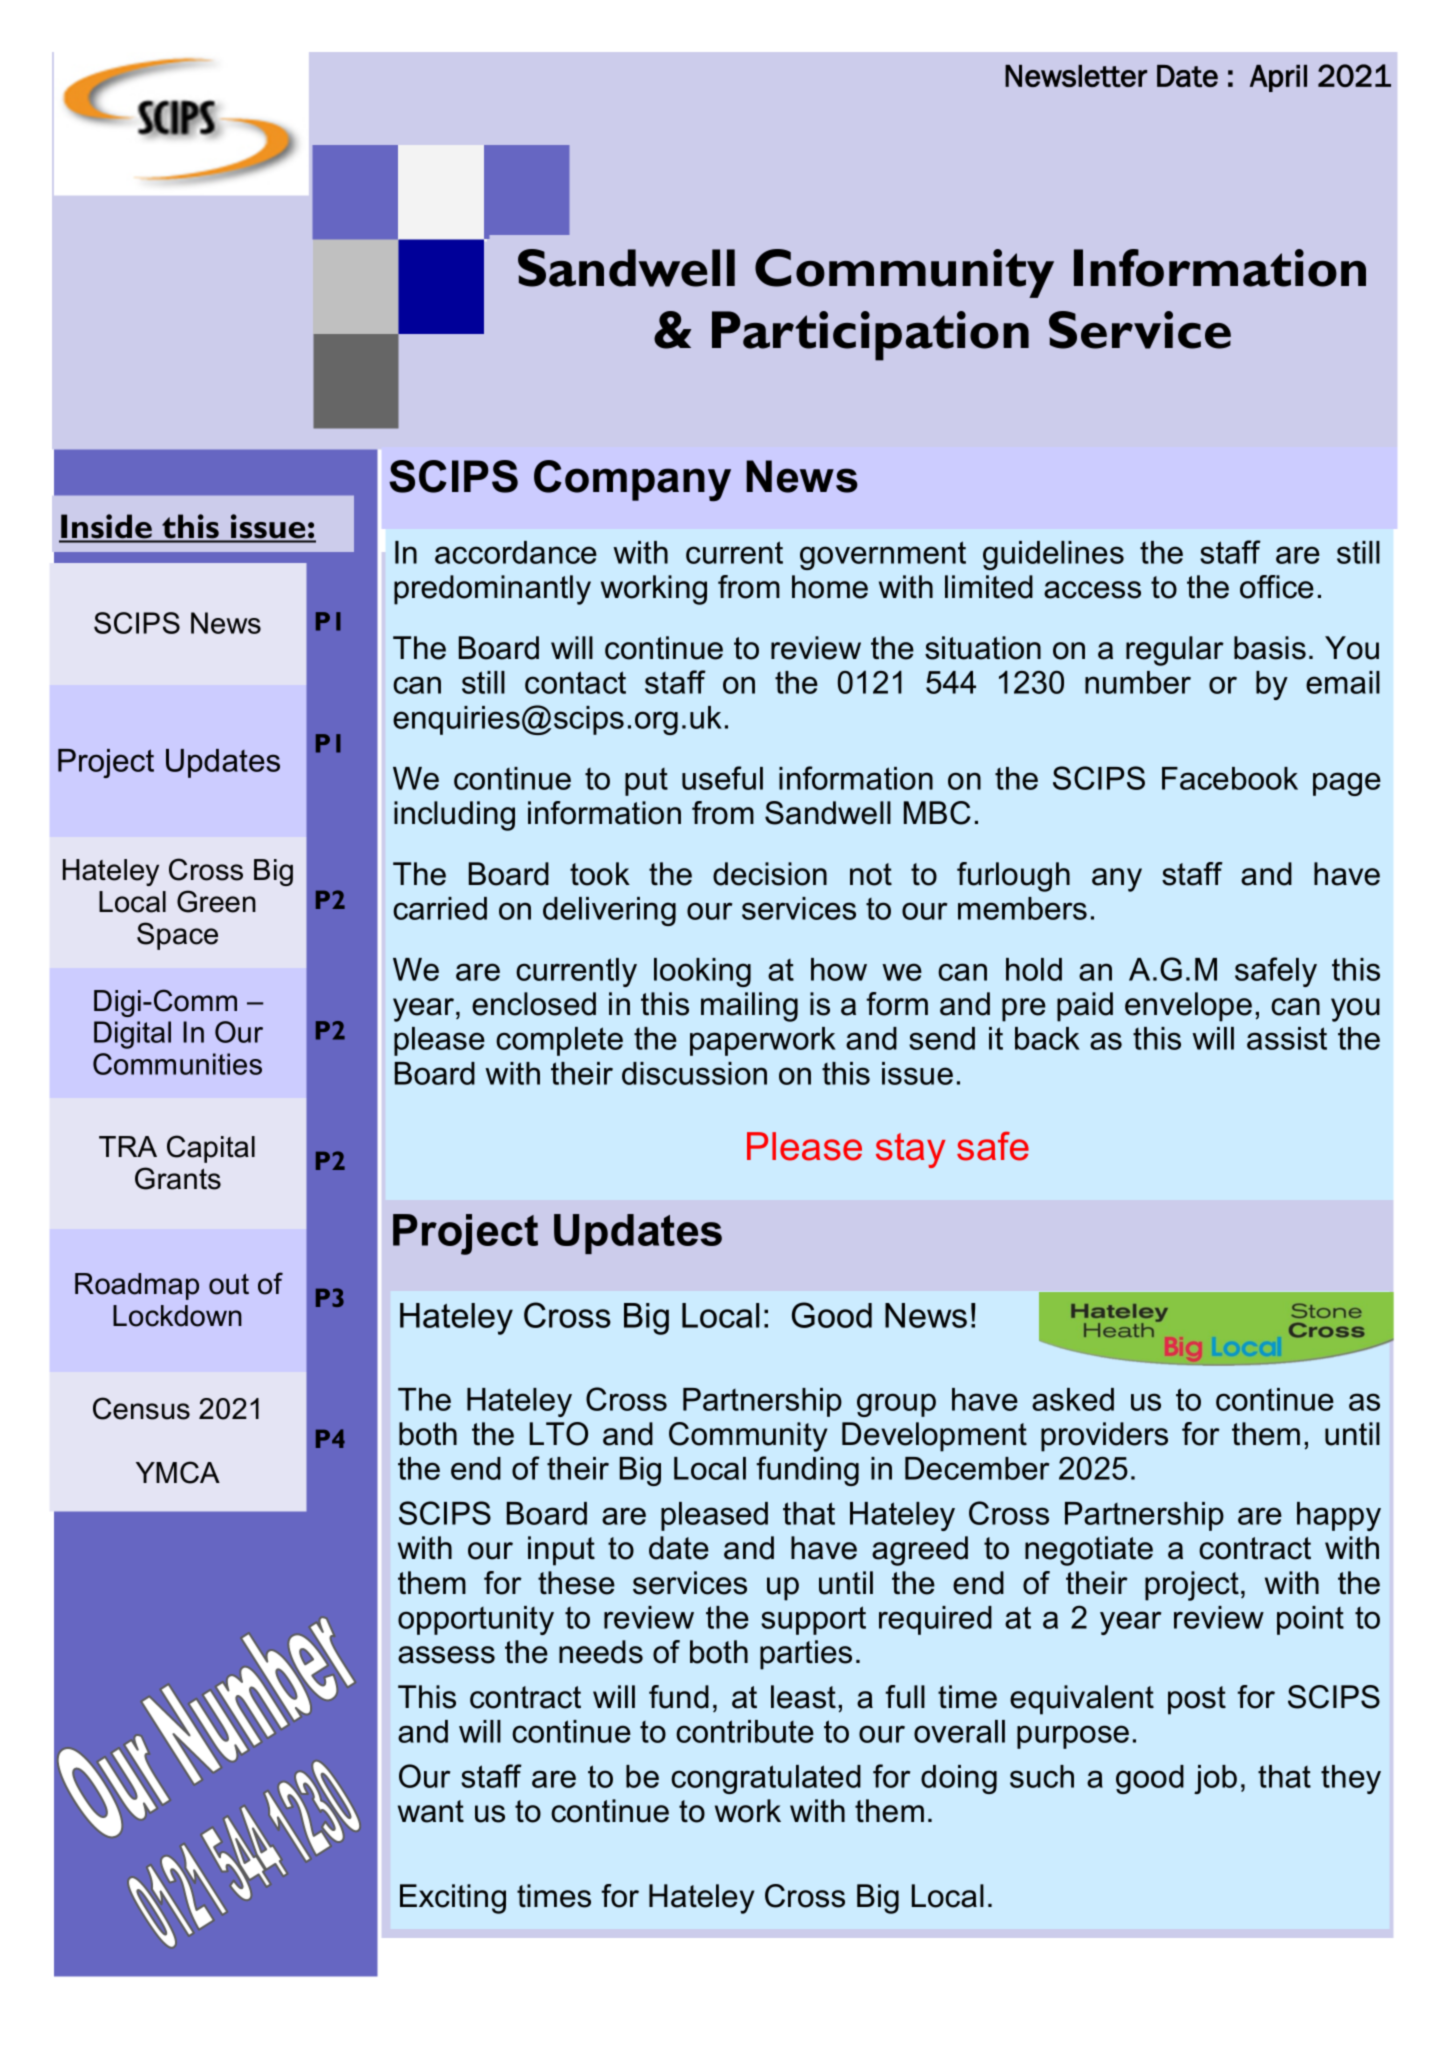  I want to click on group, so click(896, 1405).
